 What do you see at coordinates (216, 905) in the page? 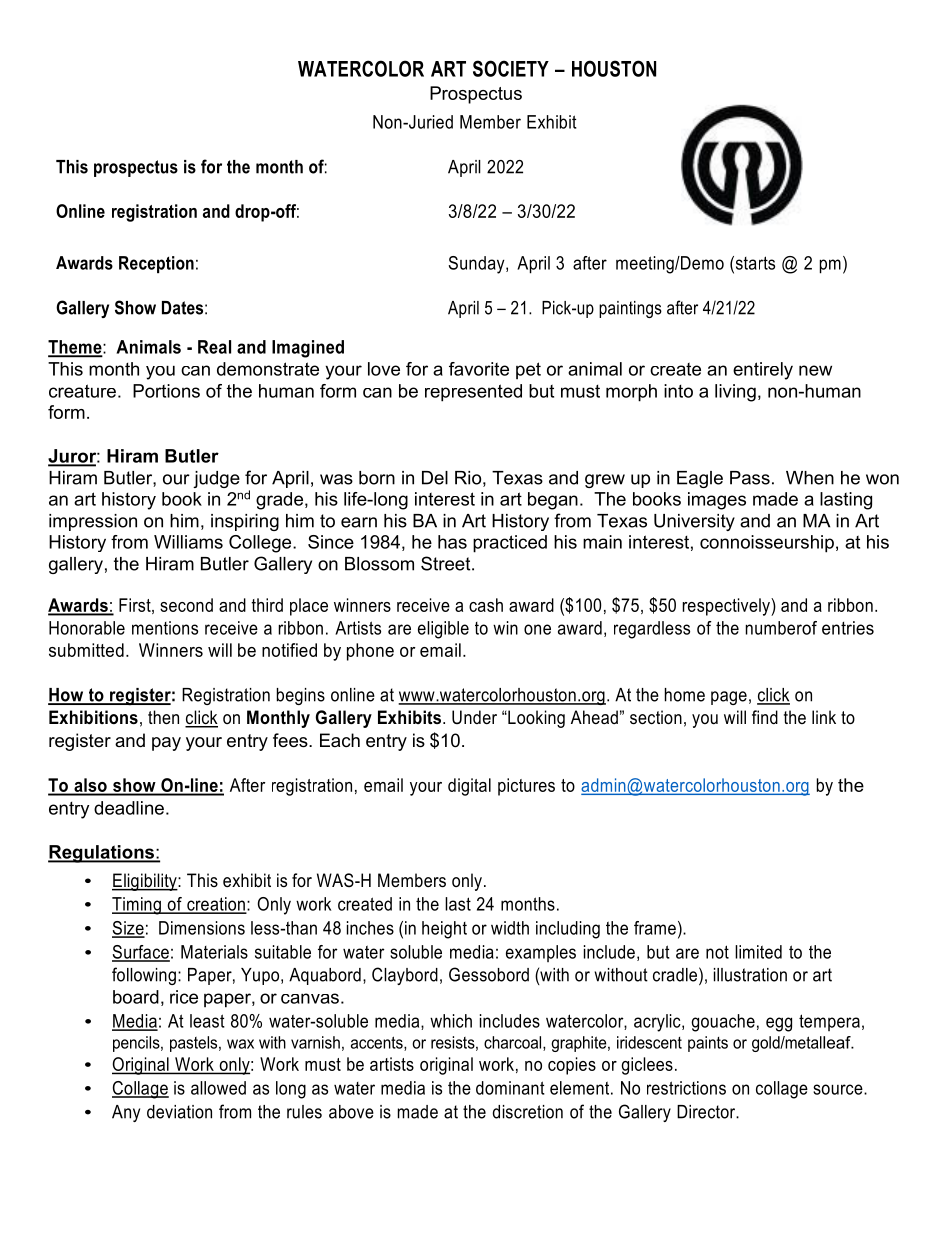
I see `creation` at bounding box center [216, 905].
